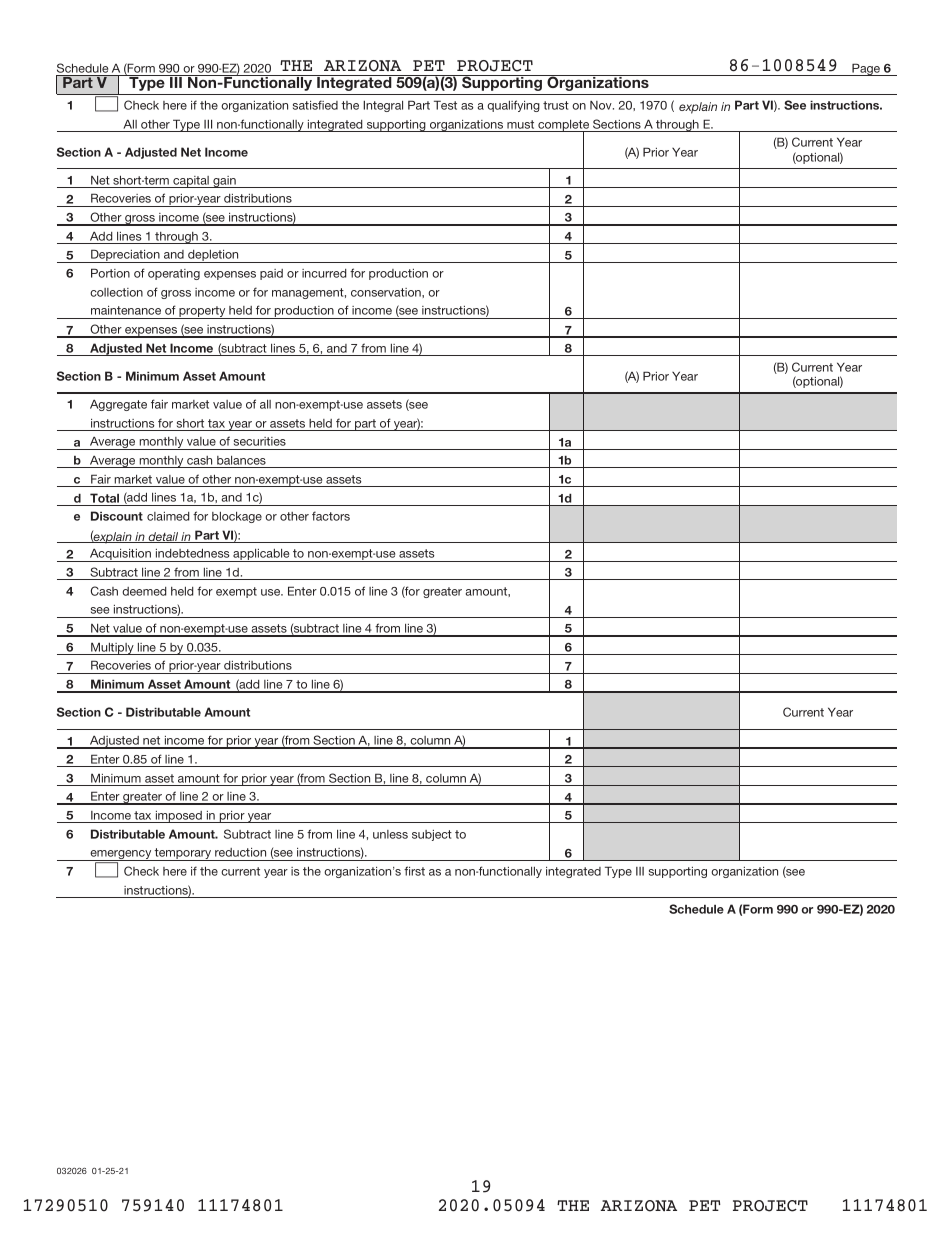  I want to click on Page, so click(866, 69).
